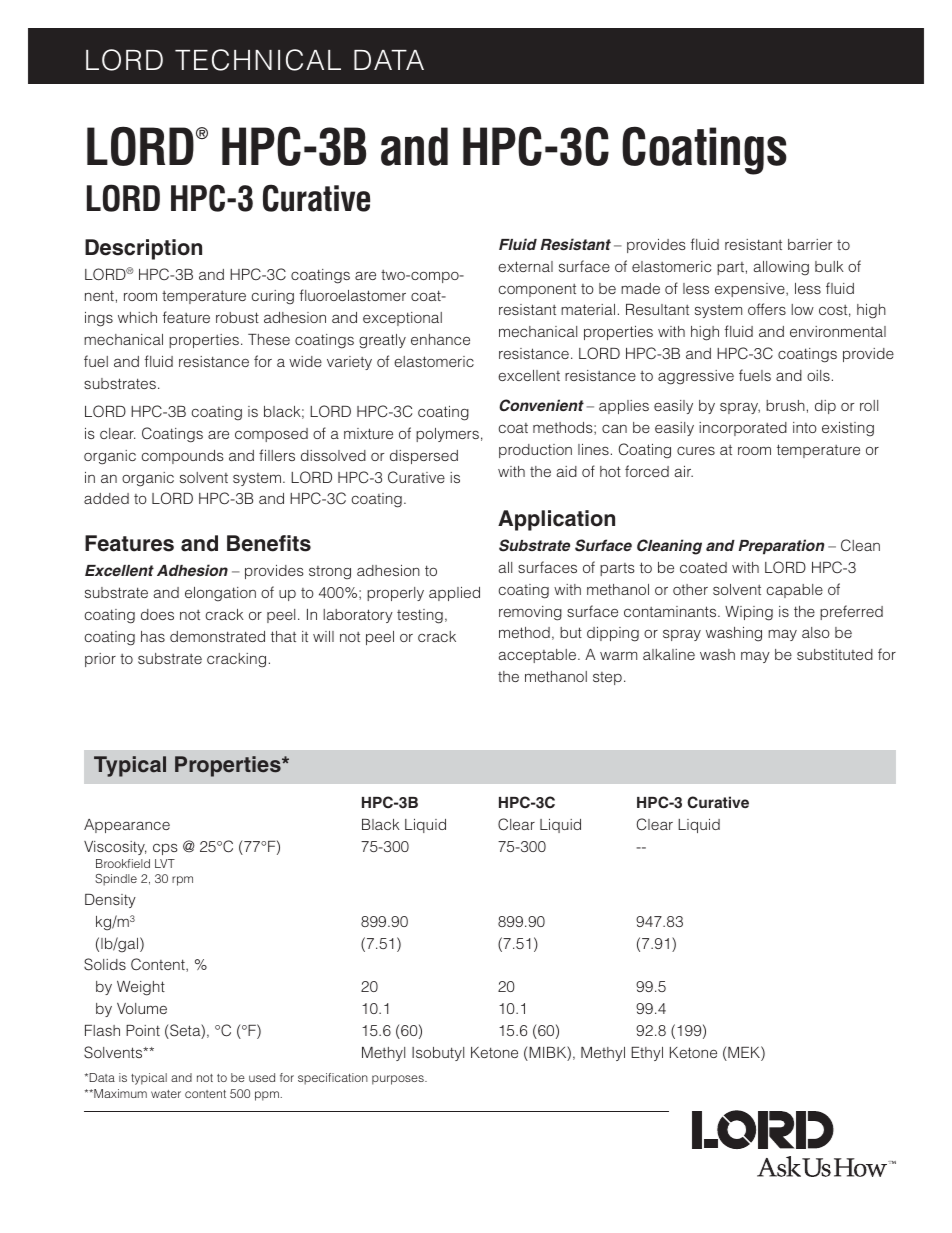 The width and height of the screenshot is (952, 1233). What do you see at coordinates (237, 317) in the screenshot?
I see `robust` at bounding box center [237, 317].
